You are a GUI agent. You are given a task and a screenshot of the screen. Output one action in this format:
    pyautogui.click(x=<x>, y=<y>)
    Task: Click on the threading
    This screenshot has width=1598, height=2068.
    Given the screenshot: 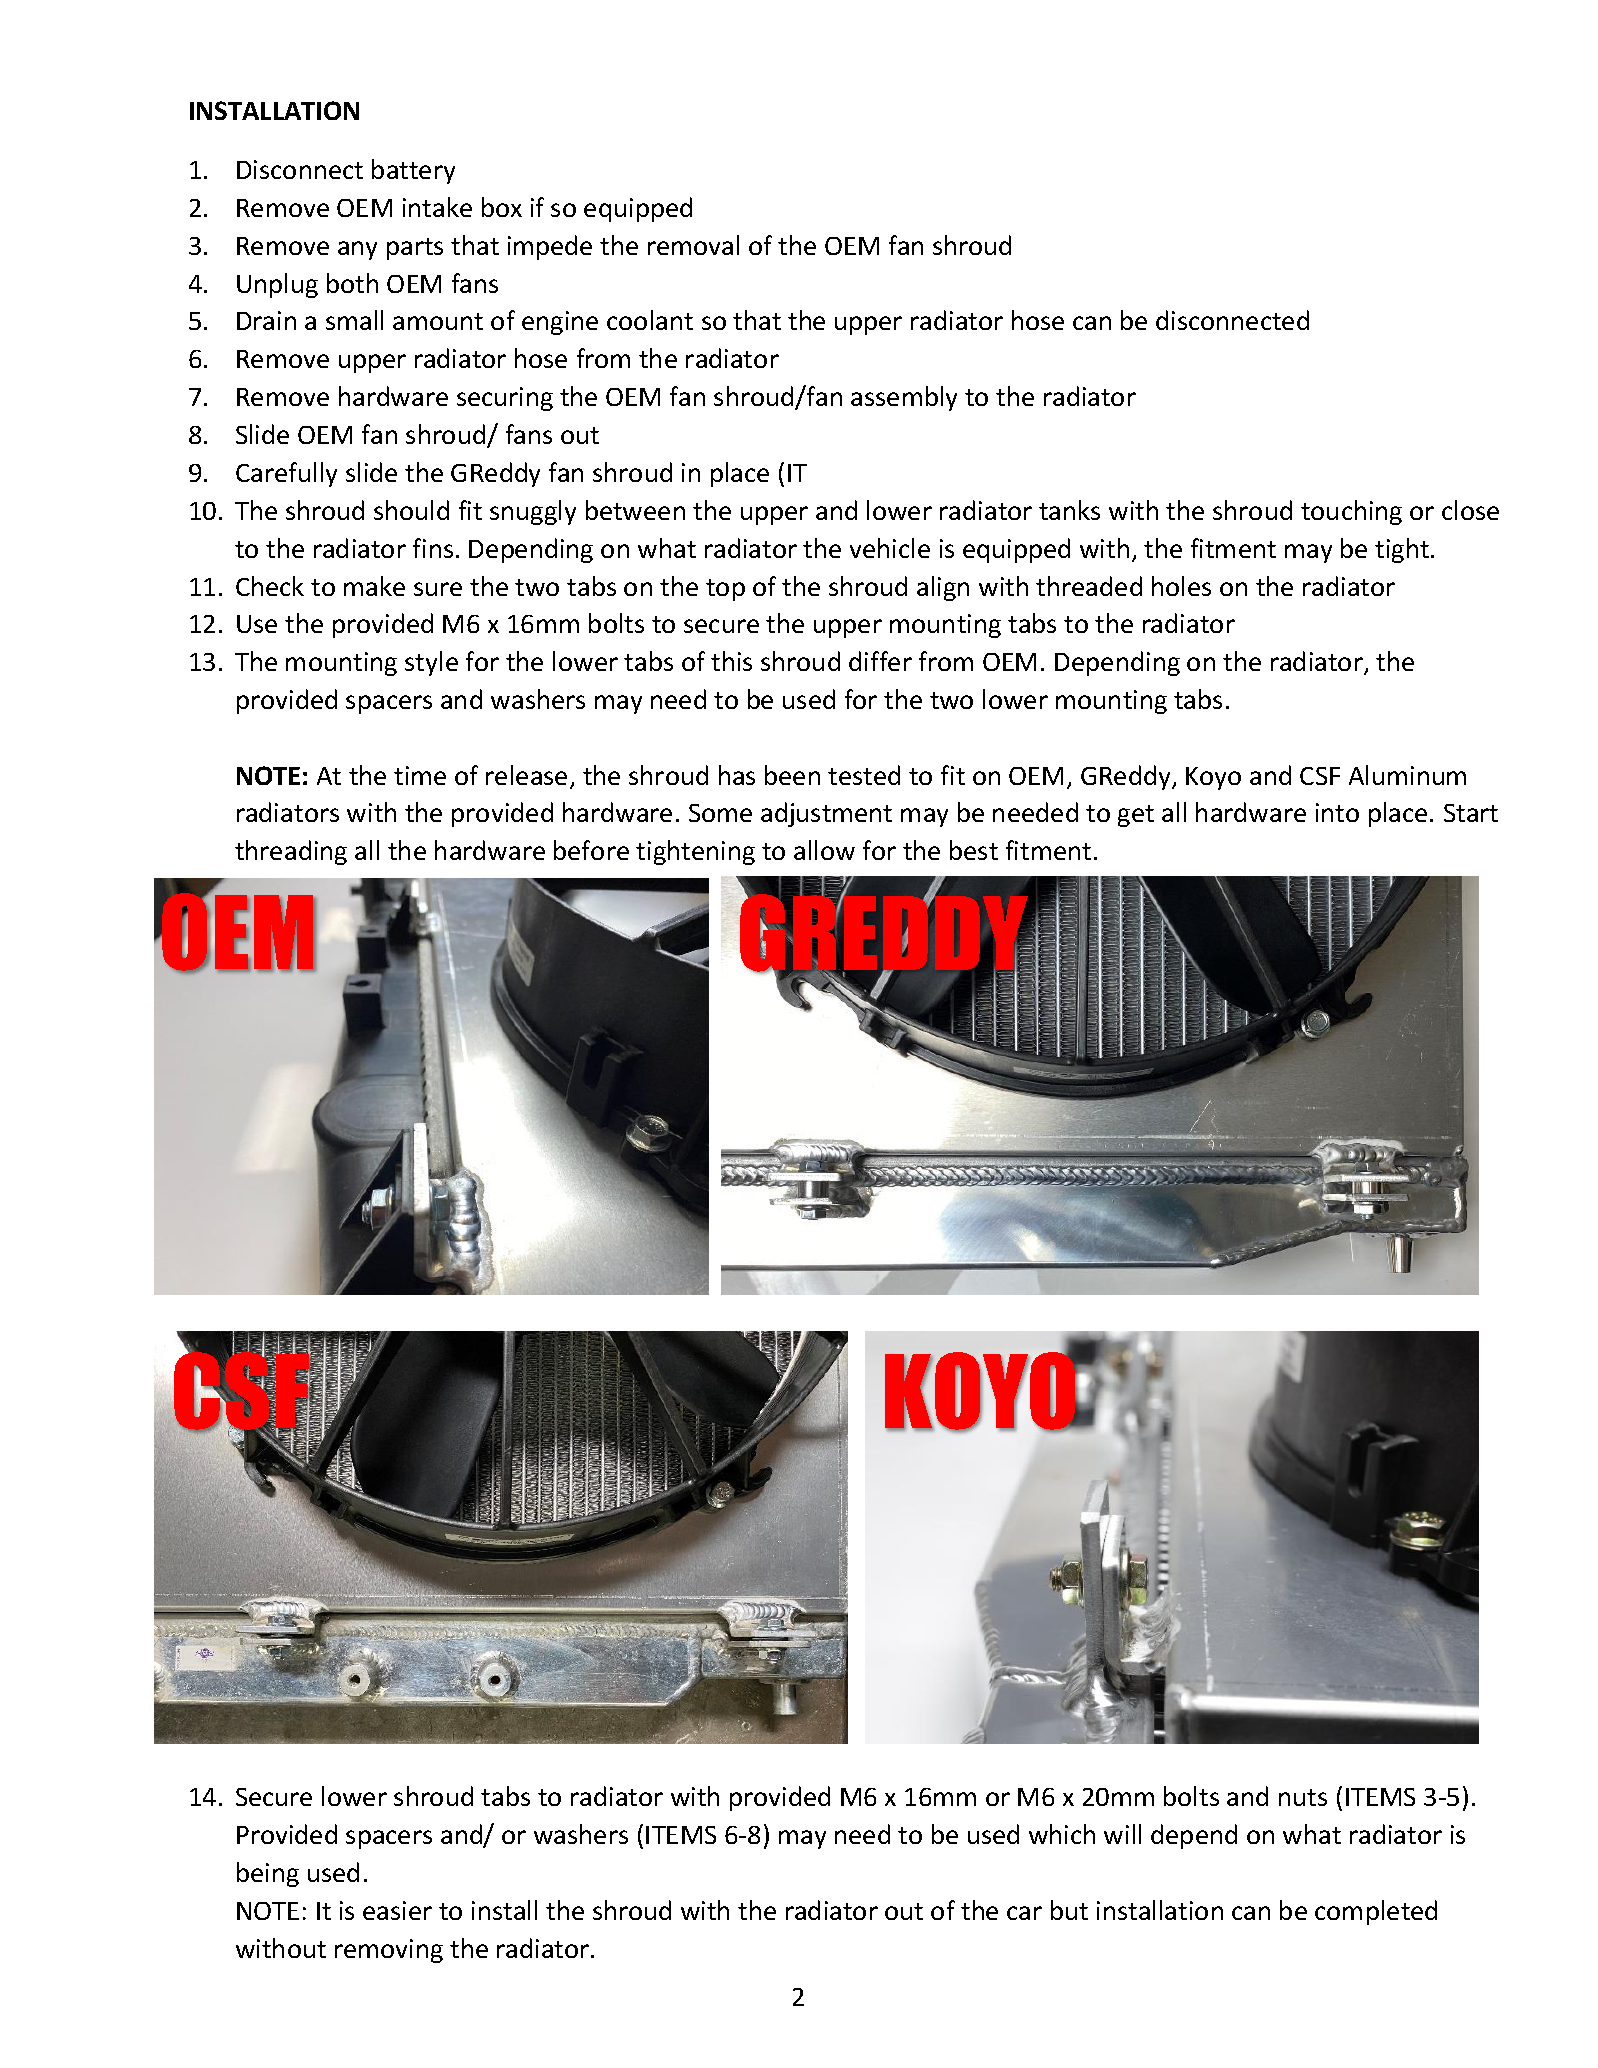 What is the action you would take?
    pyautogui.click(x=291, y=852)
